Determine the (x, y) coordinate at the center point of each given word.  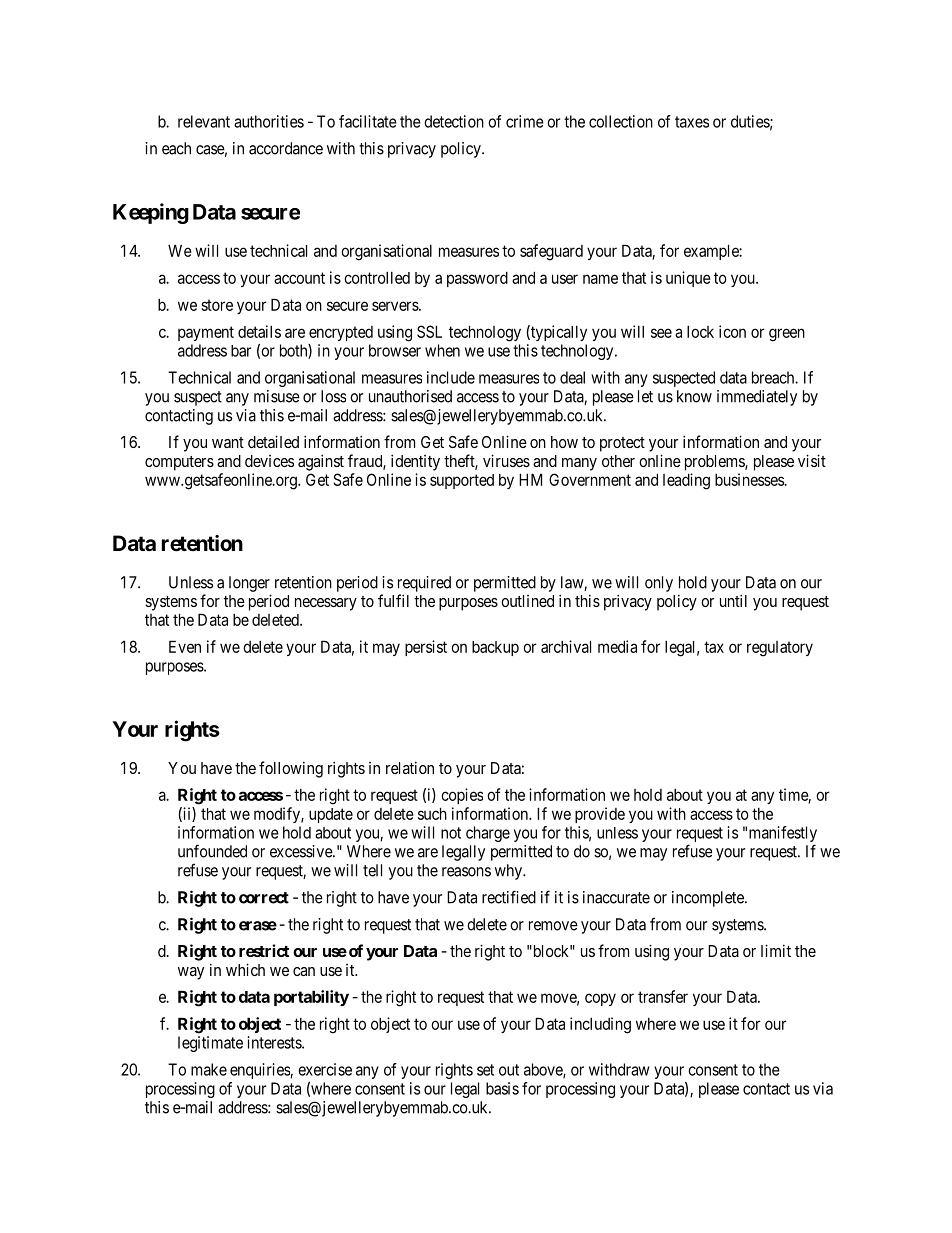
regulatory (780, 649)
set (485, 1070)
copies (462, 796)
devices (269, 461)
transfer (663, 996)
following (291, 769)
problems (715, 463)
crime (525, 121)
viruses (506, 460)
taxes (692, 122)
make (209, 1069)
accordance (286, 148)
